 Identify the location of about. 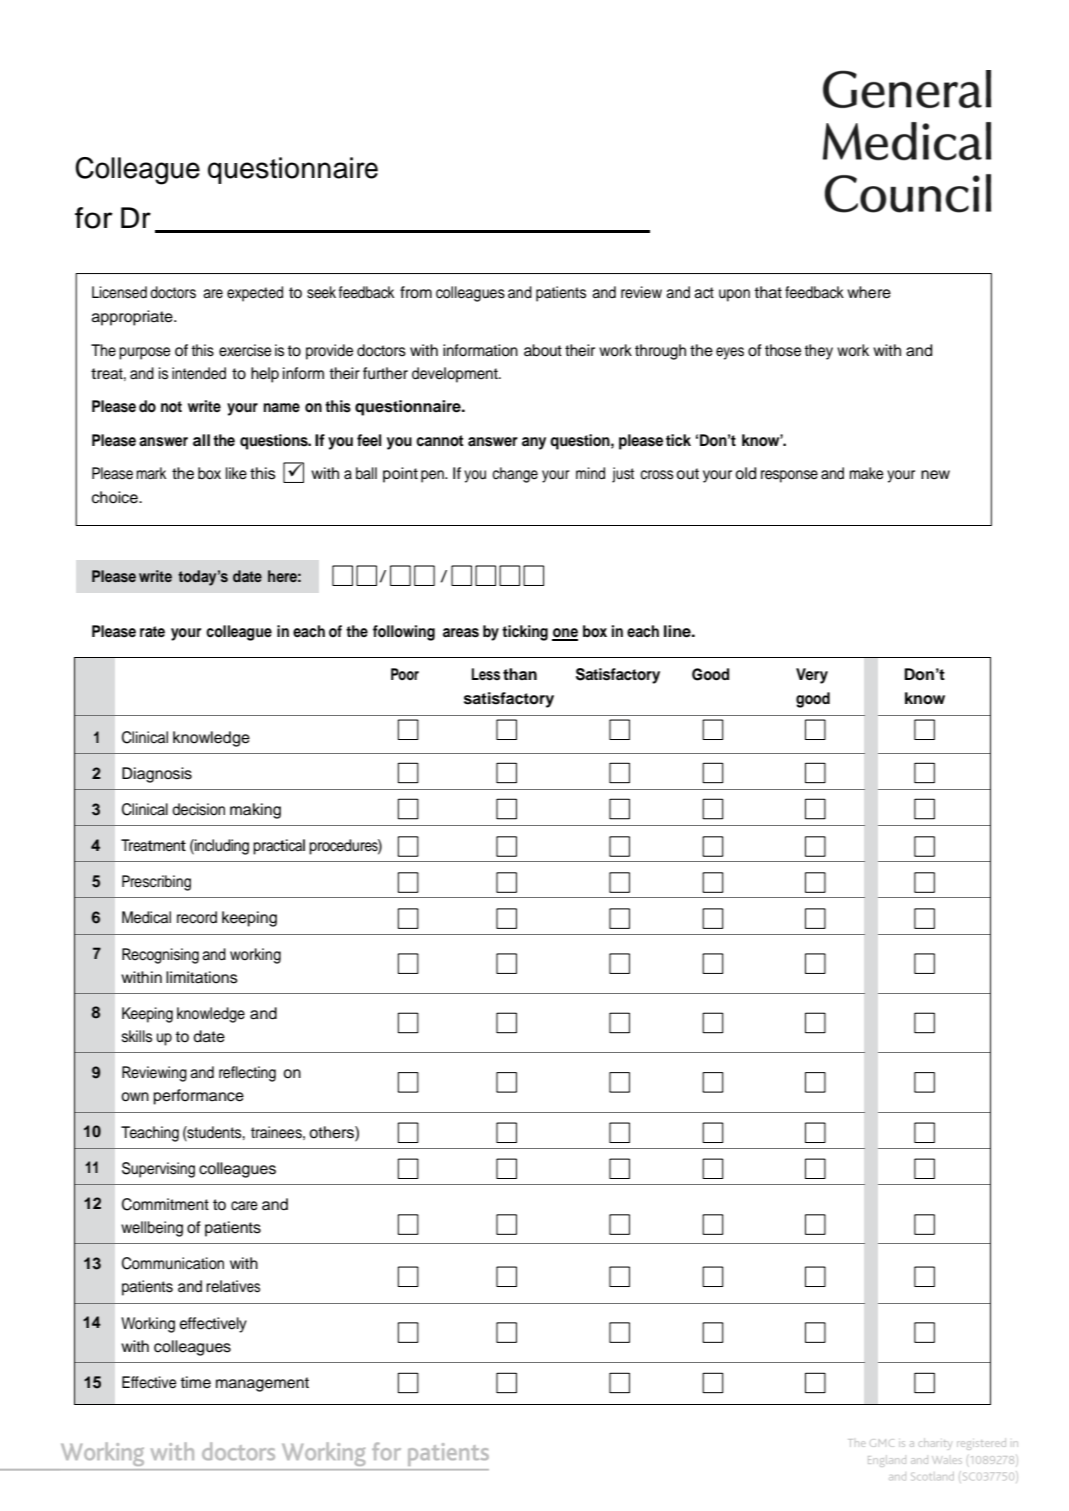
(543, 350).
